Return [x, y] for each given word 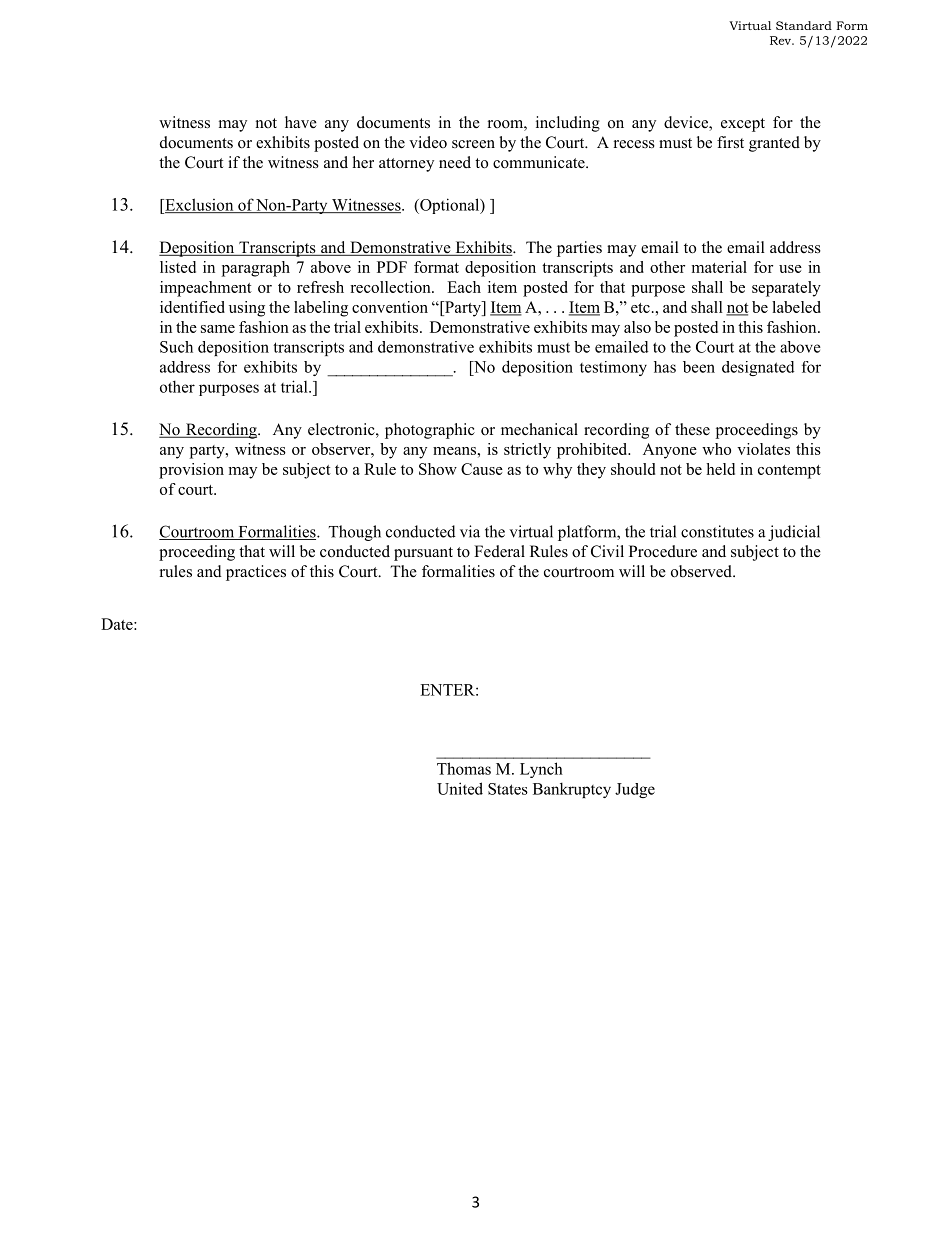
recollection [391, 287]
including [568, 124]
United [460, 788]
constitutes [717, 531]
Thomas [464, 768]
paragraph [256, 269]
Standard [804, 25]
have [301, 122]
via [470, 531]
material [719, 267]
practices [256, 573]
